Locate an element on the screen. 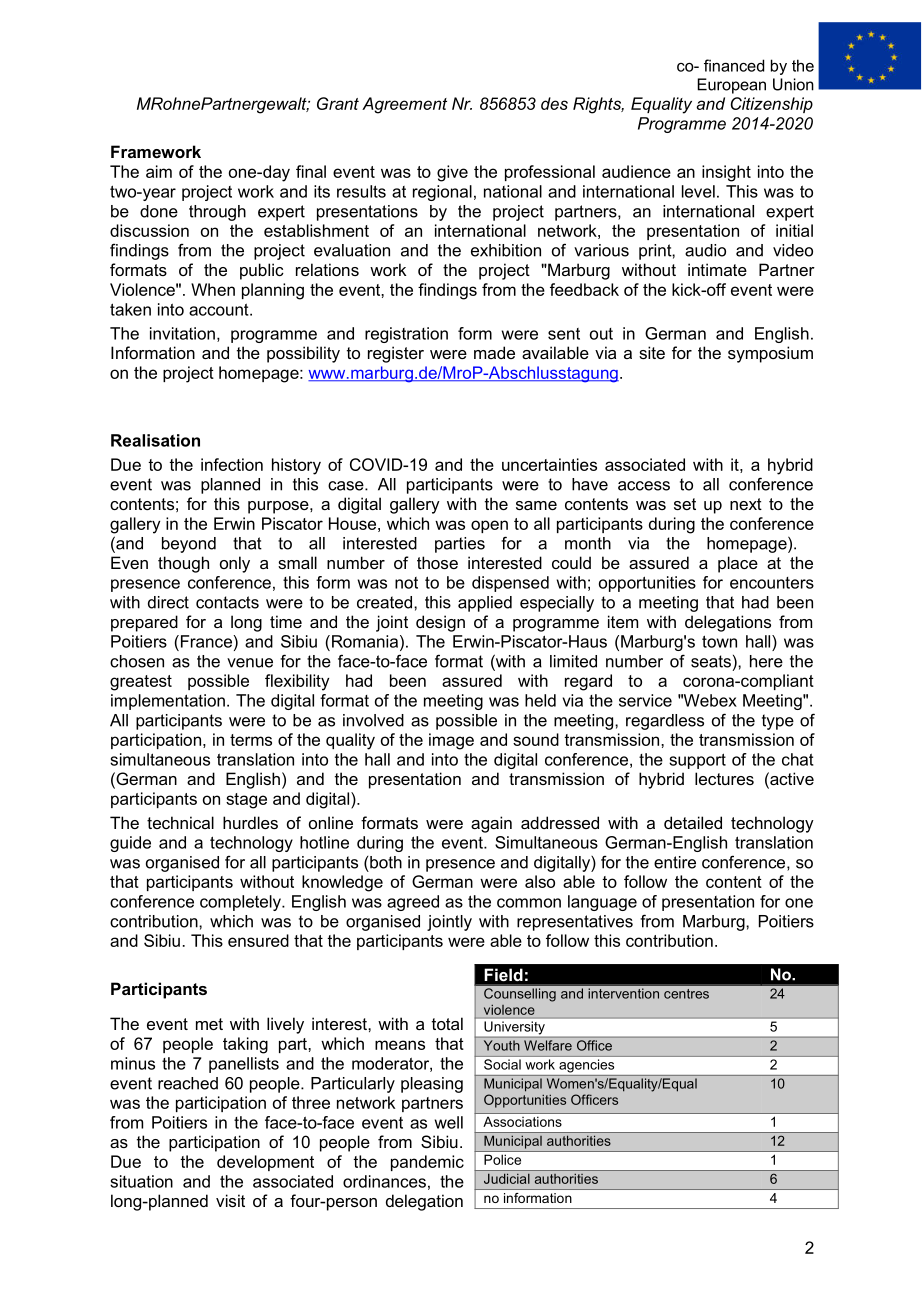  visit is located at coordinates (230, 1200).
